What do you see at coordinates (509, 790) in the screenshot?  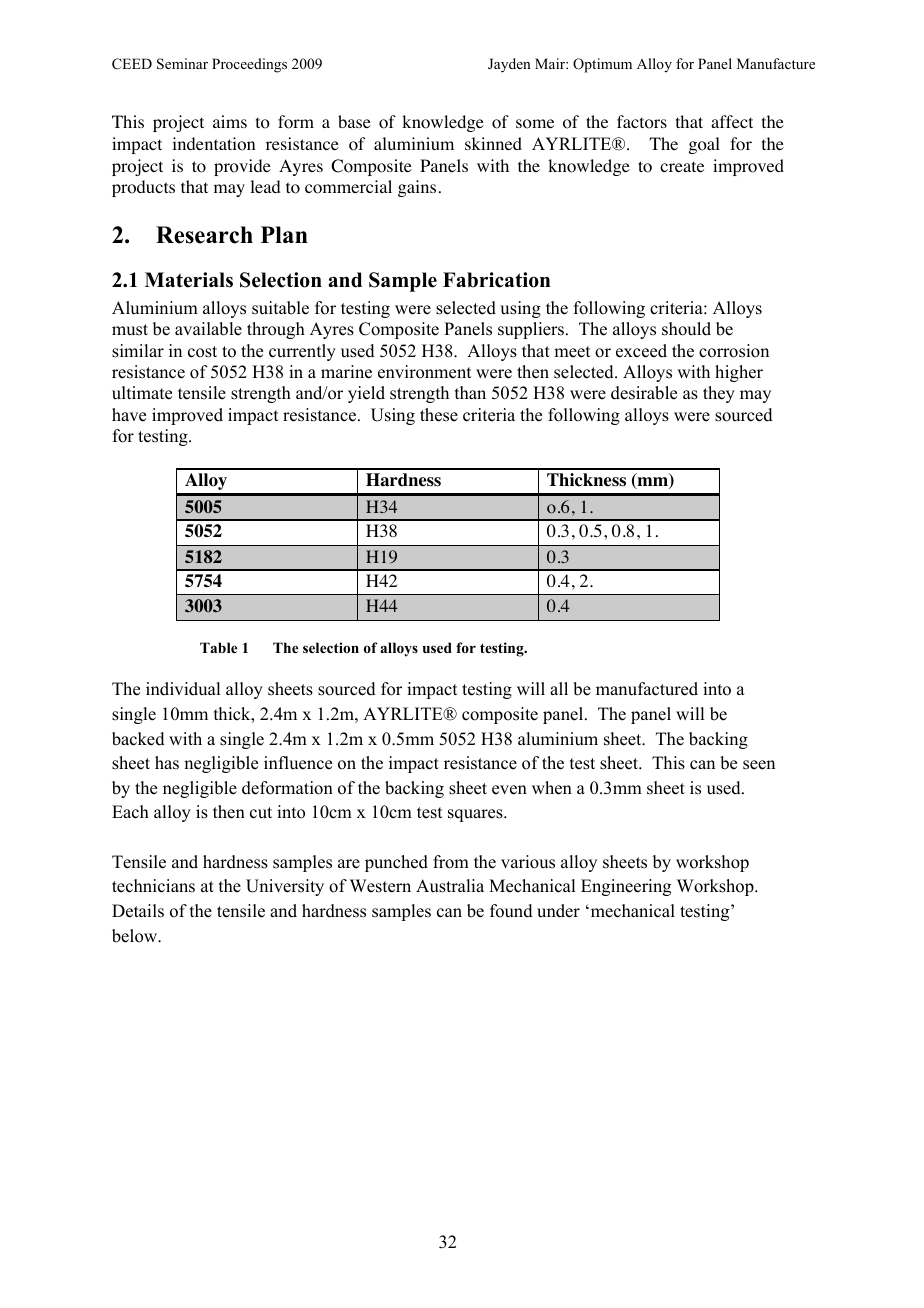 I see `even` at bounding box center [509, 790].
